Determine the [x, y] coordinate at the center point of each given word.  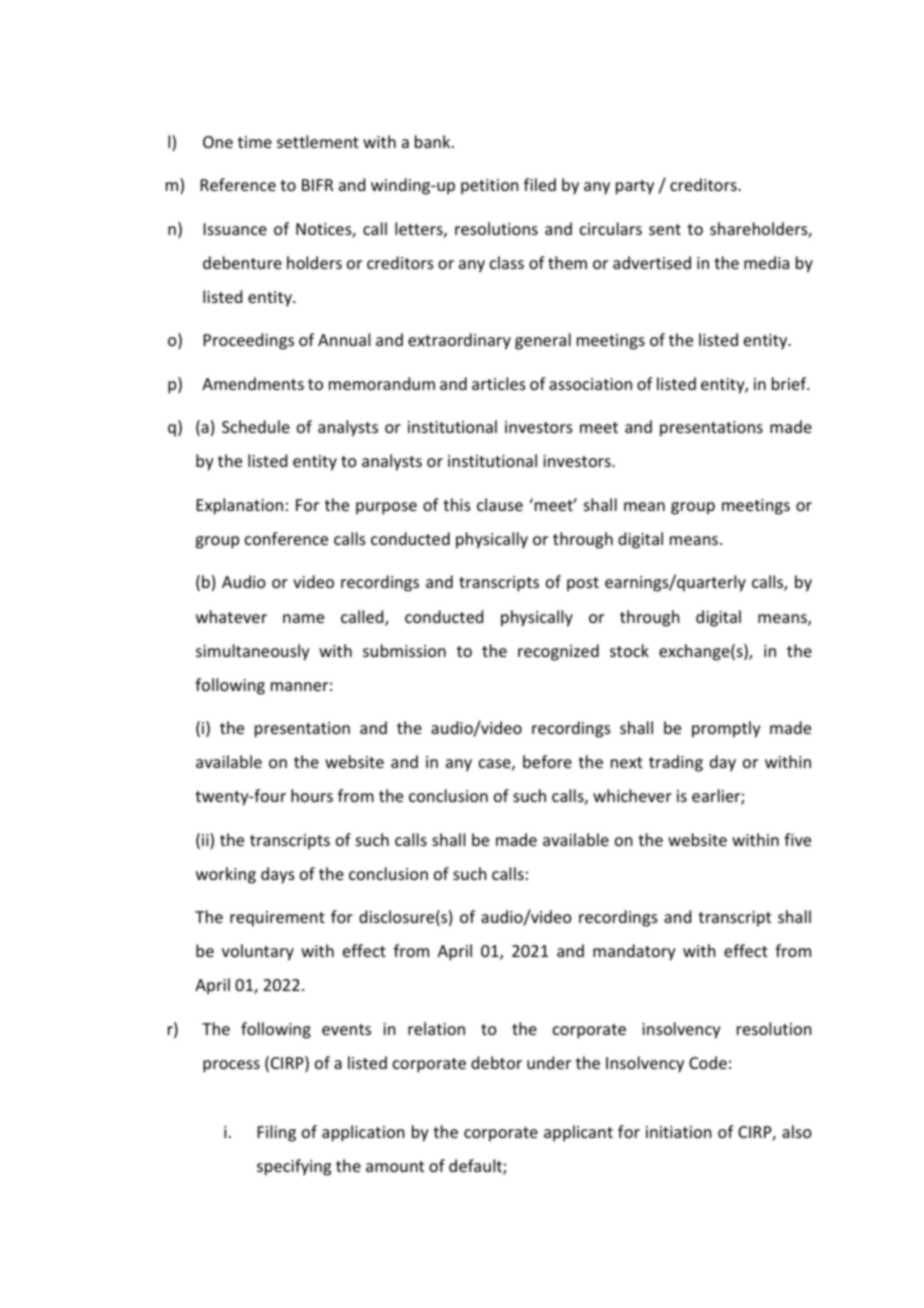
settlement [318, 141]
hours [312, 795]
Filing [277, 1133]
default [476, 1167]
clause [500, 504]
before [547, 761]
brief [790, 383]
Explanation [240, 506]
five [797, 839]
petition [489, 187]
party [635, 187]
